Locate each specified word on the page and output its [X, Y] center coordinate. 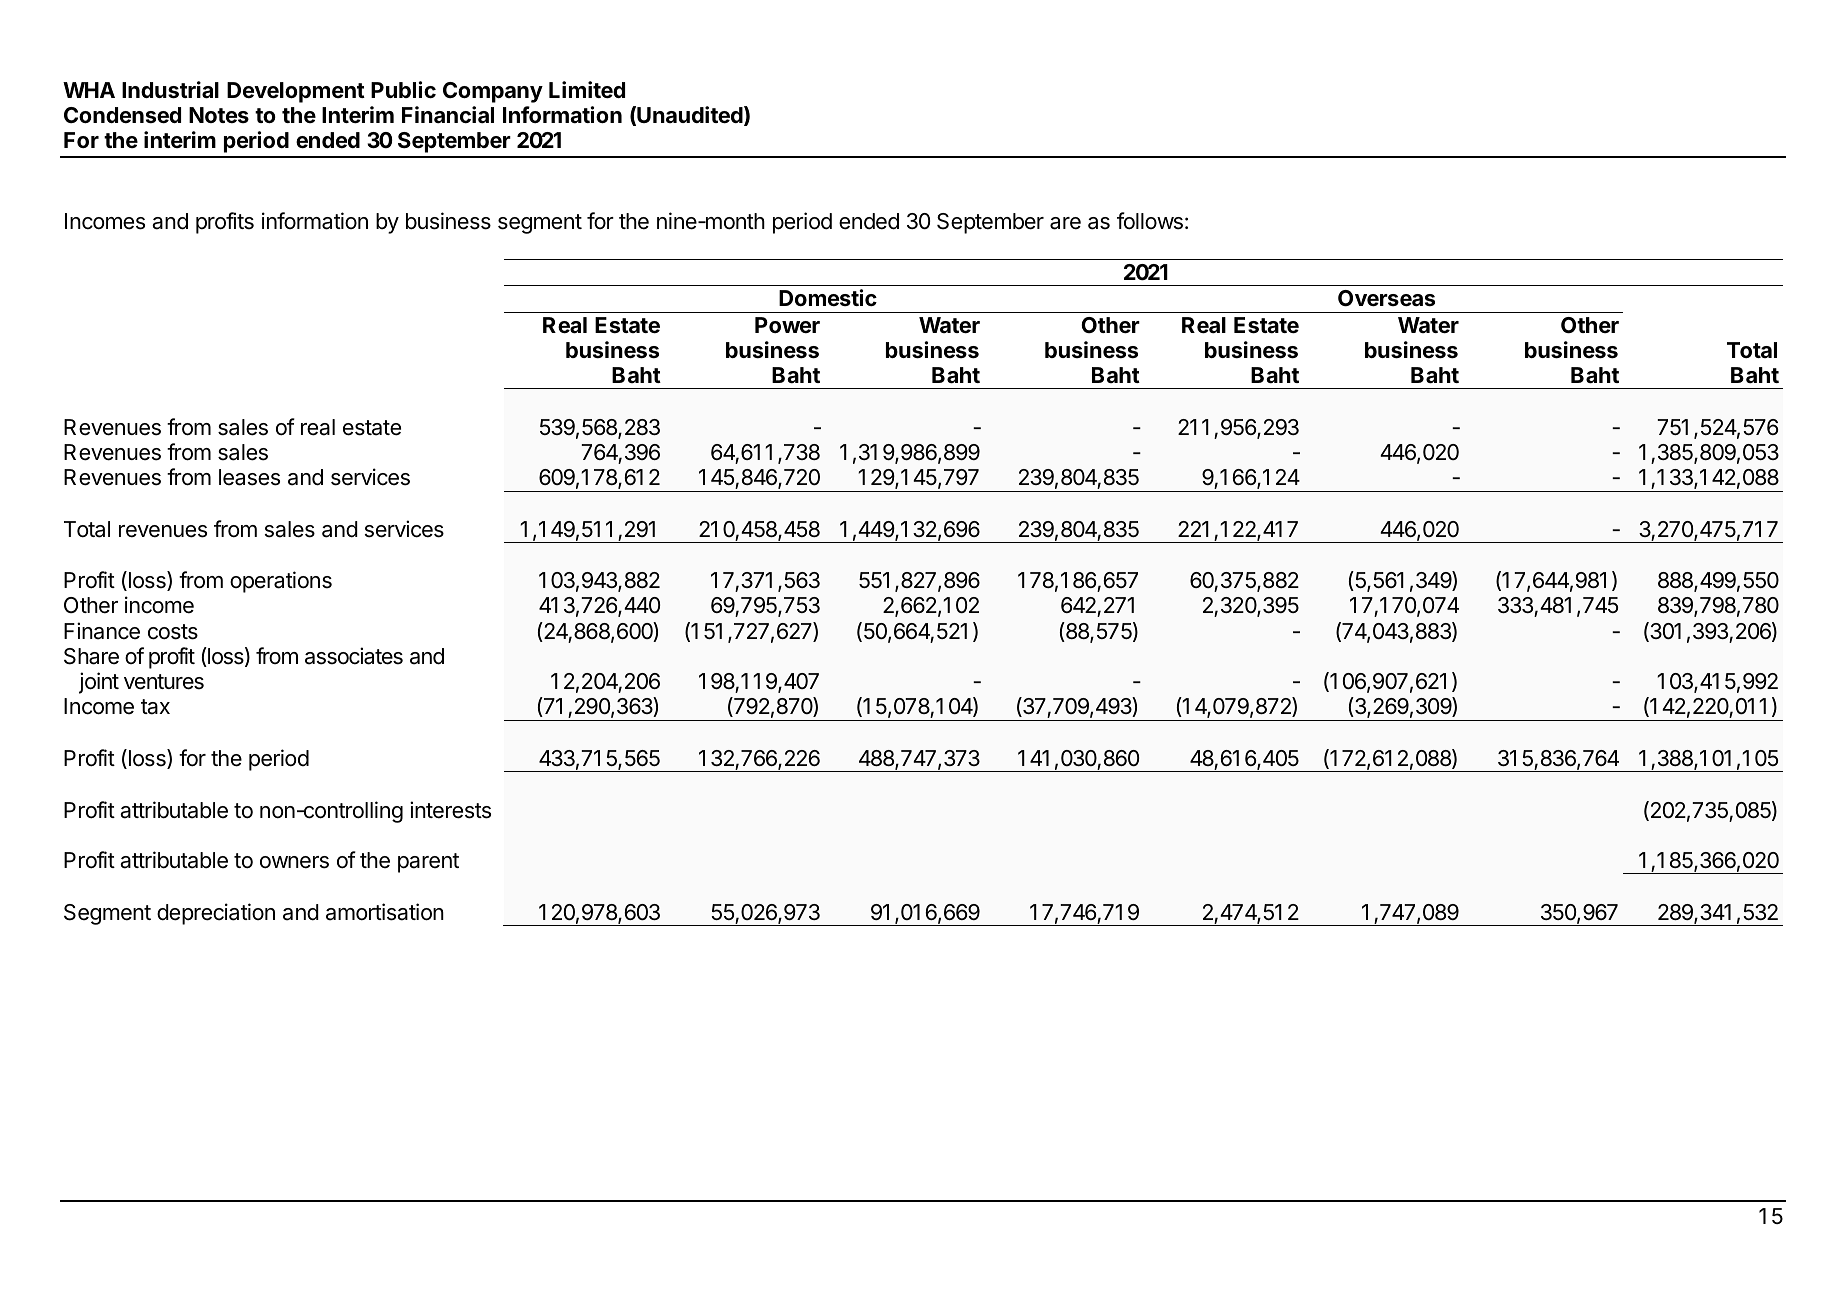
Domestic [828, 297]
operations [281, 582]
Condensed [122, 115]
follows [1150, 221]
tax [155, 707]
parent [428, 863]
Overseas [1386, 298]
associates [354, 656]
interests [450, 810]
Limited [587, 90]
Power [787, 325]
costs [173, 632]
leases [249, 477]
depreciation [216, 914]
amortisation [385, 912]
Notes [219, 115]
